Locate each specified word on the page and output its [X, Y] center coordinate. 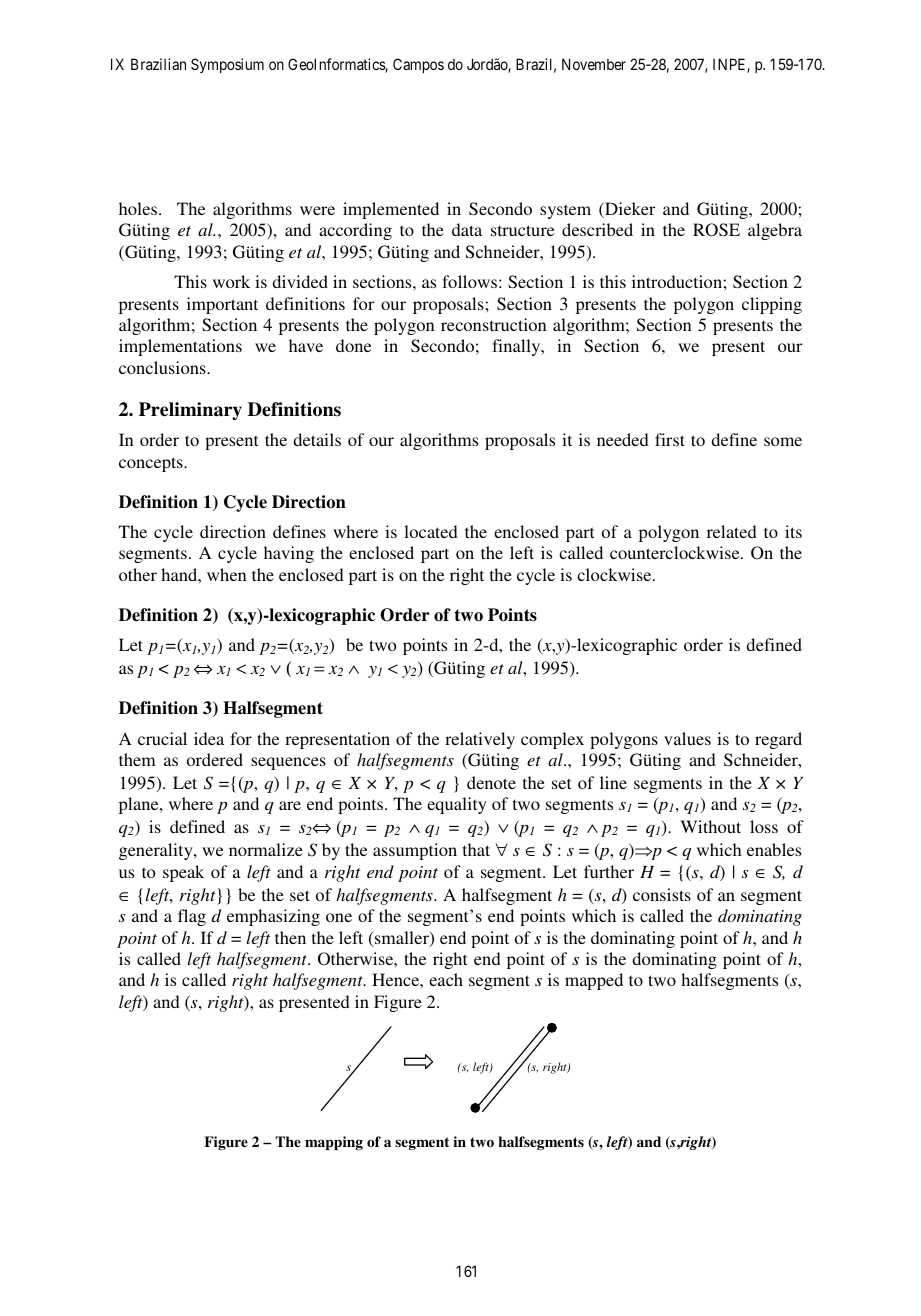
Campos [418, 65]
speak [183, 873]
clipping [772, 305]
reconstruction [493, 324]
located [431, 531]
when [226, 574]
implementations [180, 347]
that [476, 849]
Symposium [227, 65]
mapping [334, 1143]
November [594, 64]
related [732, 531]
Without [710, 826]
